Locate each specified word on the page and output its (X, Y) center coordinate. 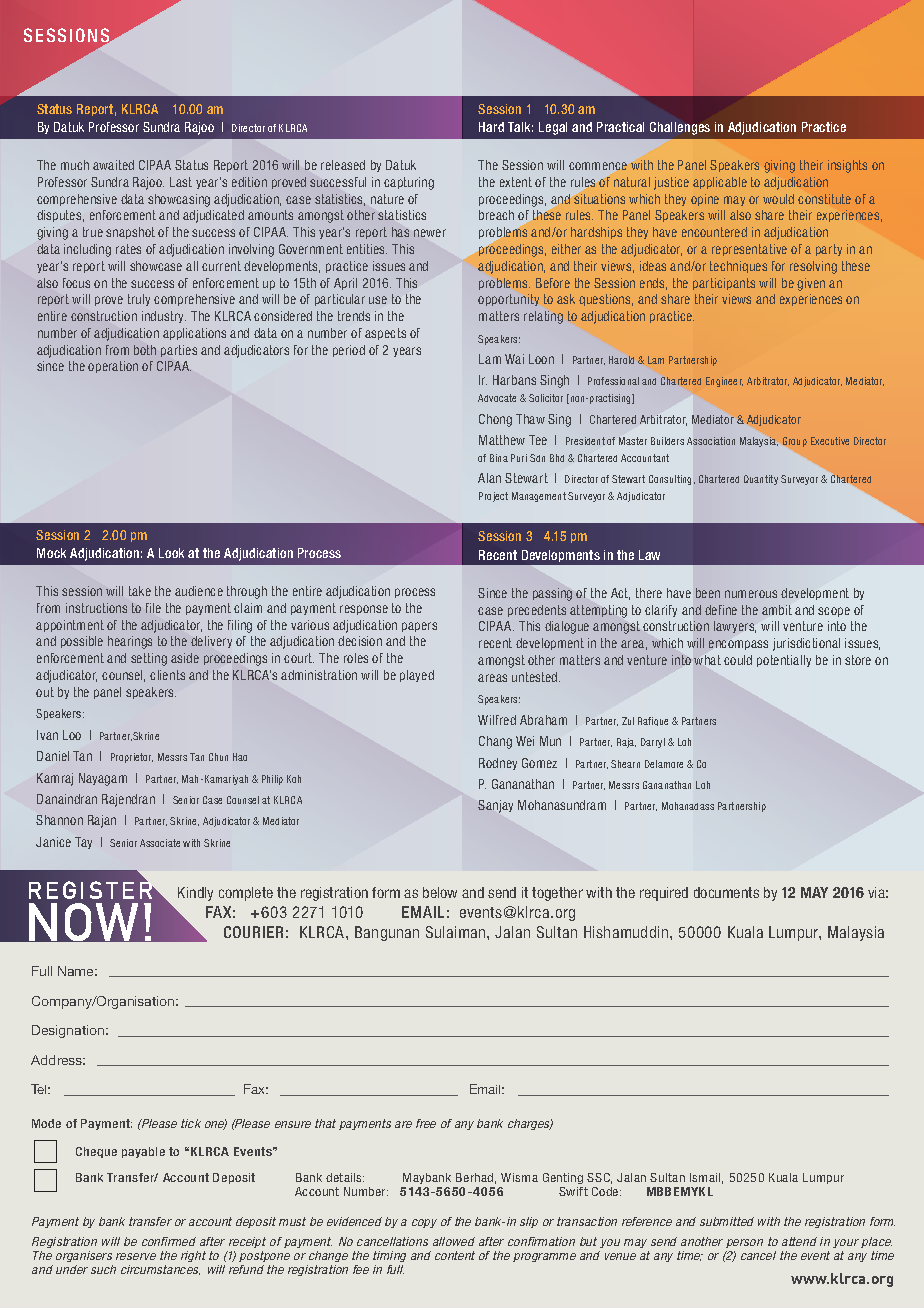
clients (167, 675)
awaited (113, 165)
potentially (784, 661)
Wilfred (497, 720)
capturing (409, 183)
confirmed (169, 1241)
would (778, 199)
